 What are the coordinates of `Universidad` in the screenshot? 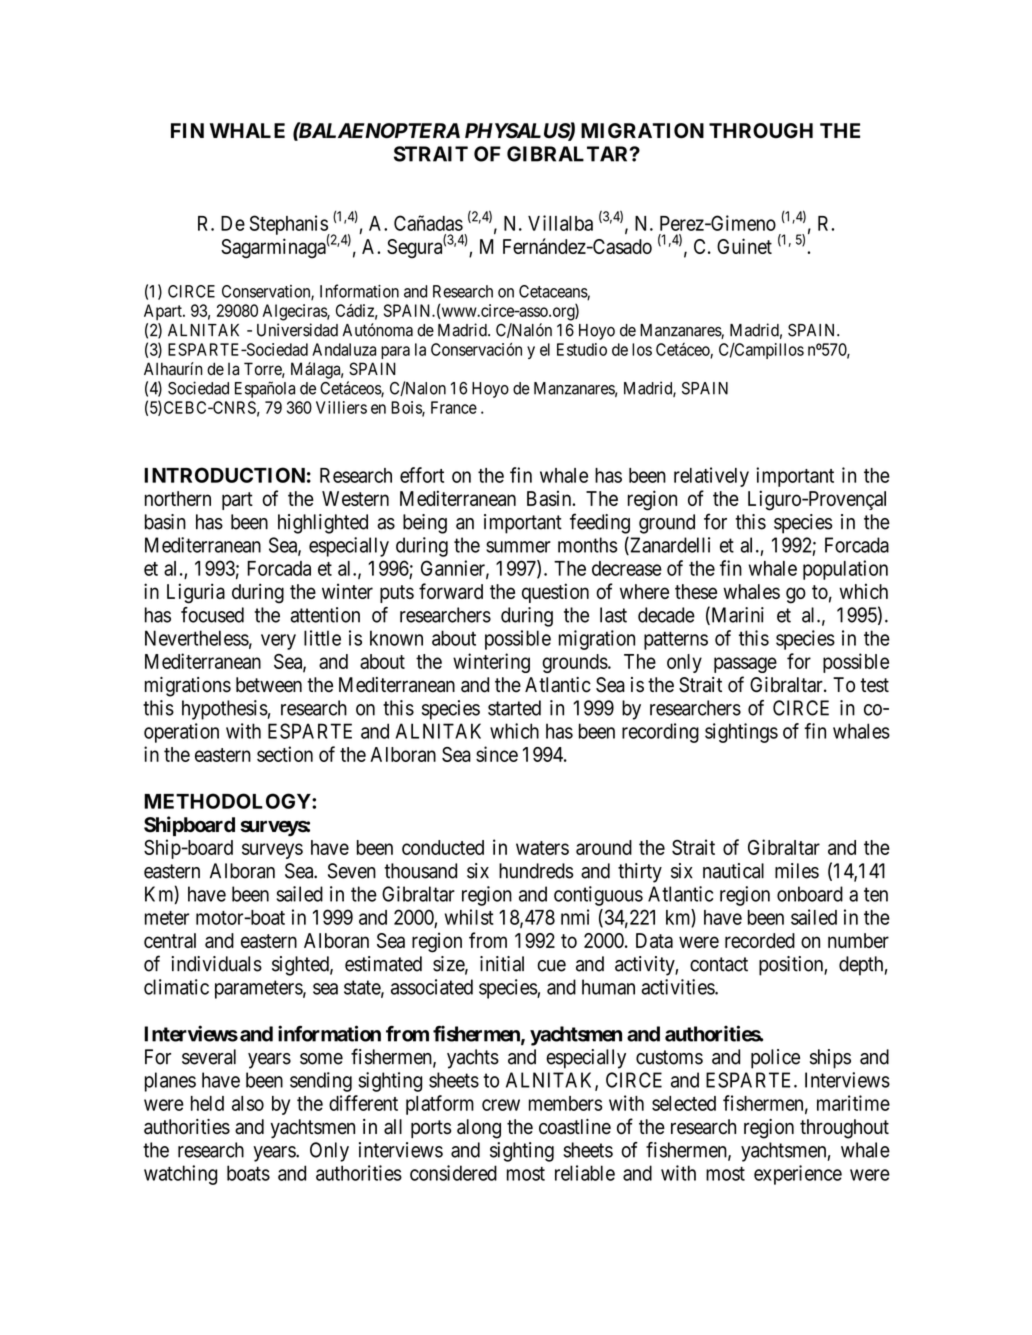 It's located at (297, 330).
